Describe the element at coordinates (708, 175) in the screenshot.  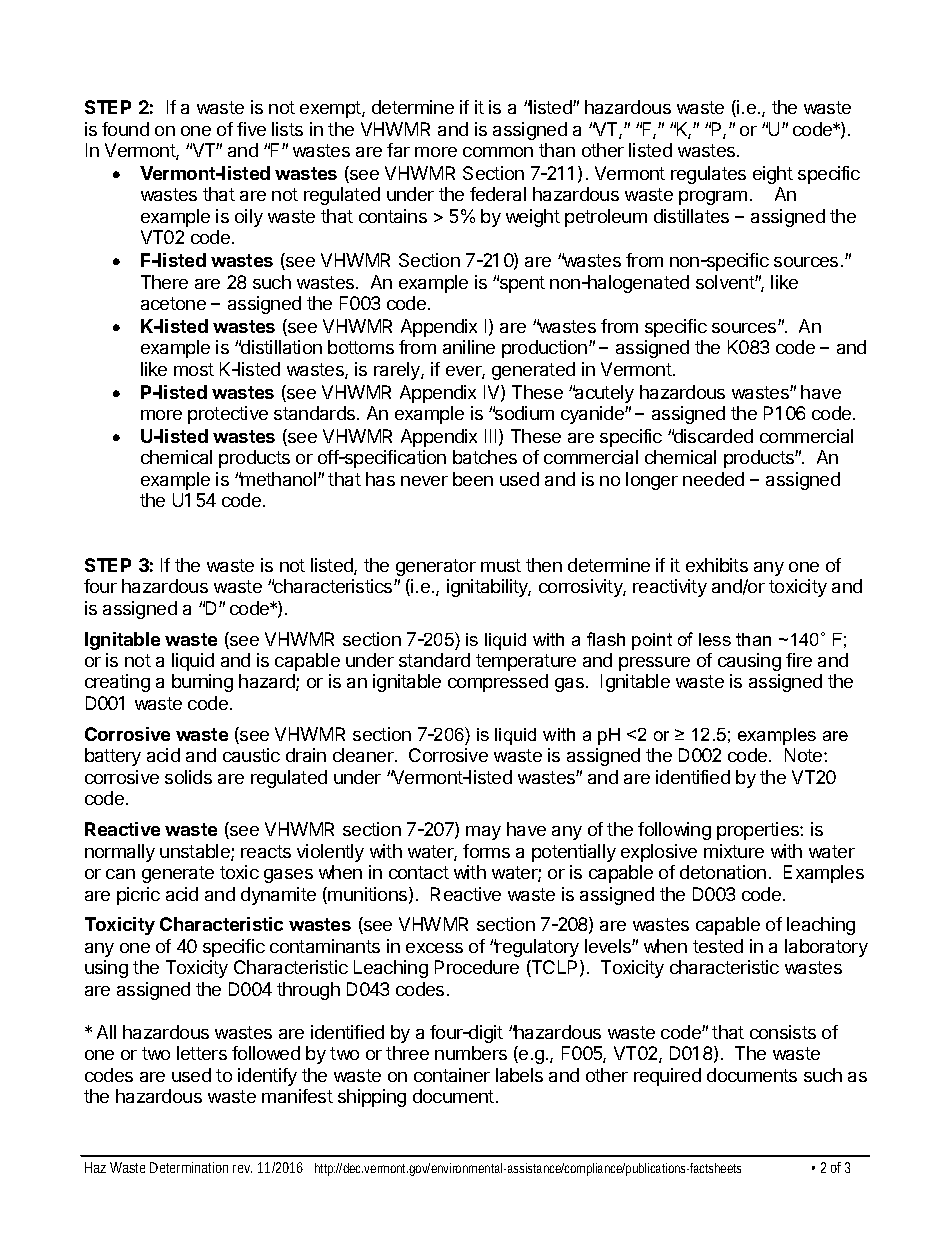
I see `regulates` at that location.
